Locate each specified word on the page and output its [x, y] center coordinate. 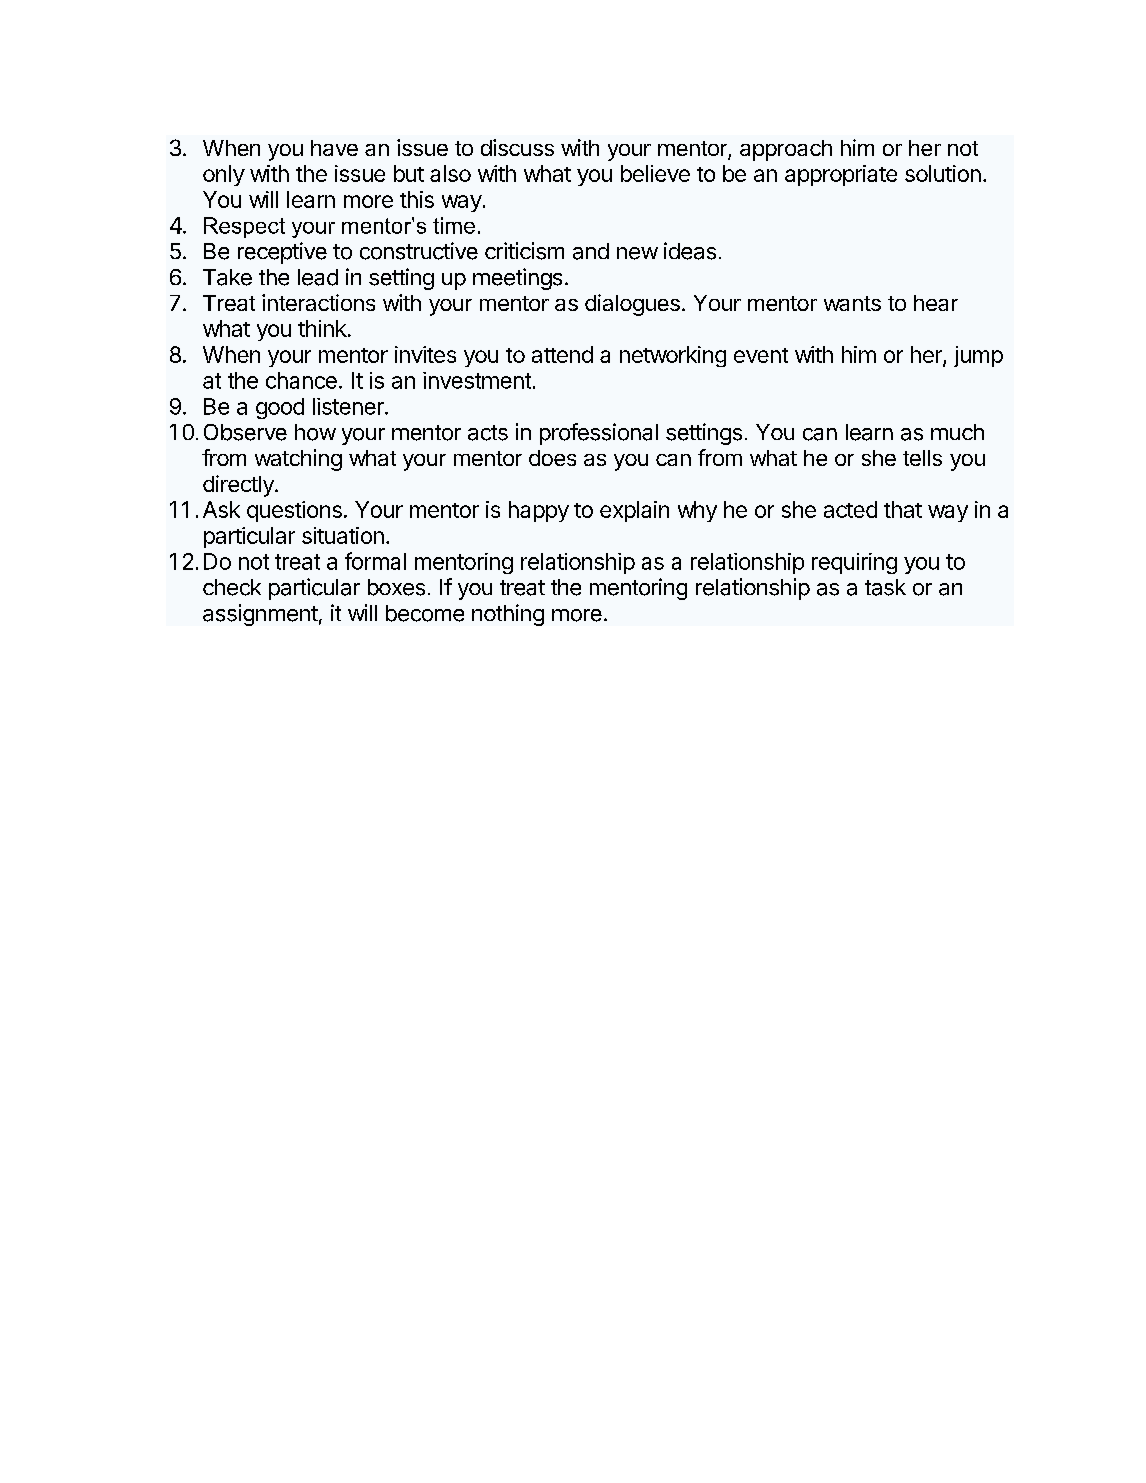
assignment [260, 615]
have [334, 148]
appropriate [841, 175]
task [885, 587]
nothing [508, 615]
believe [655, 173]
